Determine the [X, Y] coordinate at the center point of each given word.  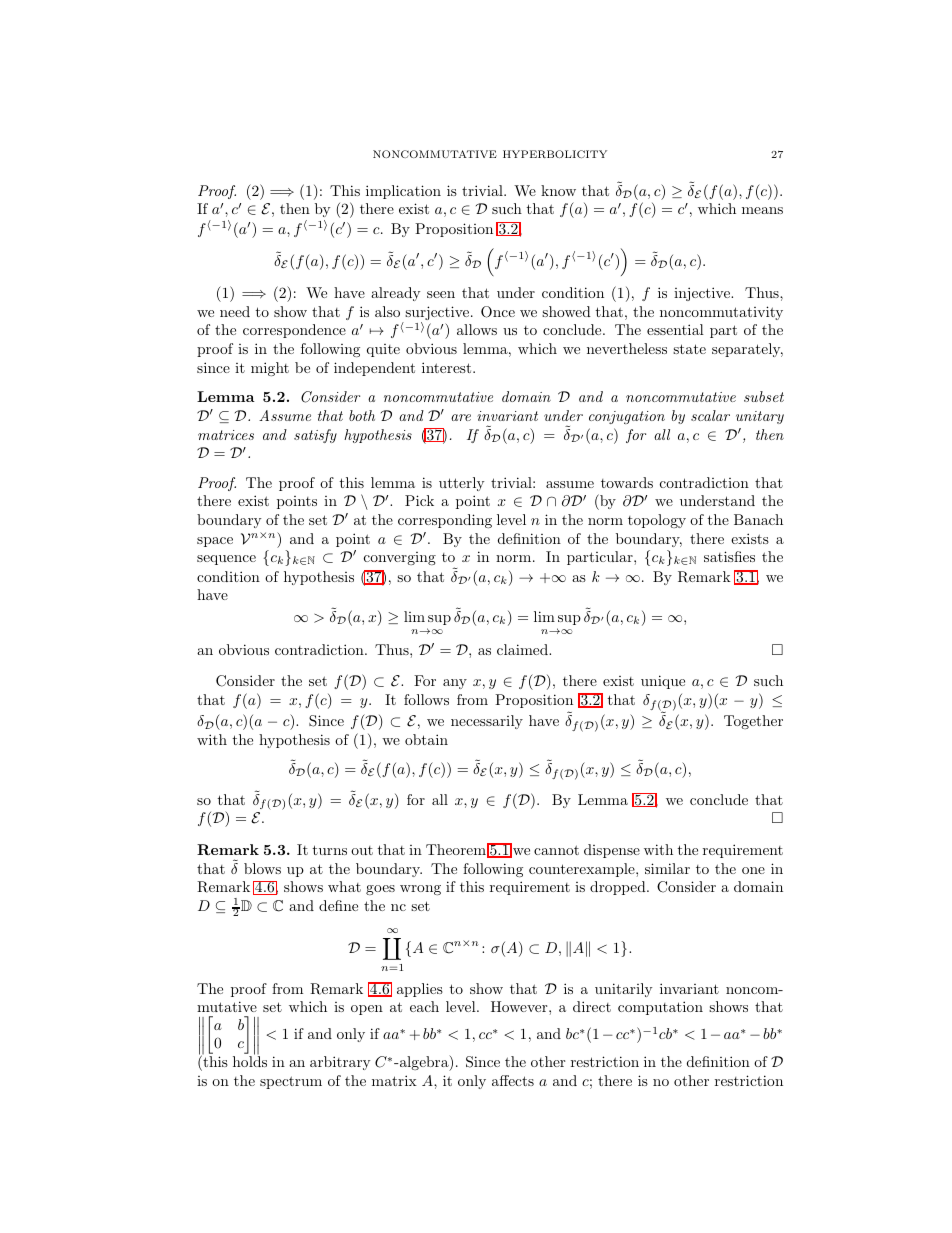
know [558, 190]
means [762, 210]
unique [663, 682]
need [235, 311]
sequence [226, 560]
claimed [523, 649]
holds [250, 1061]
